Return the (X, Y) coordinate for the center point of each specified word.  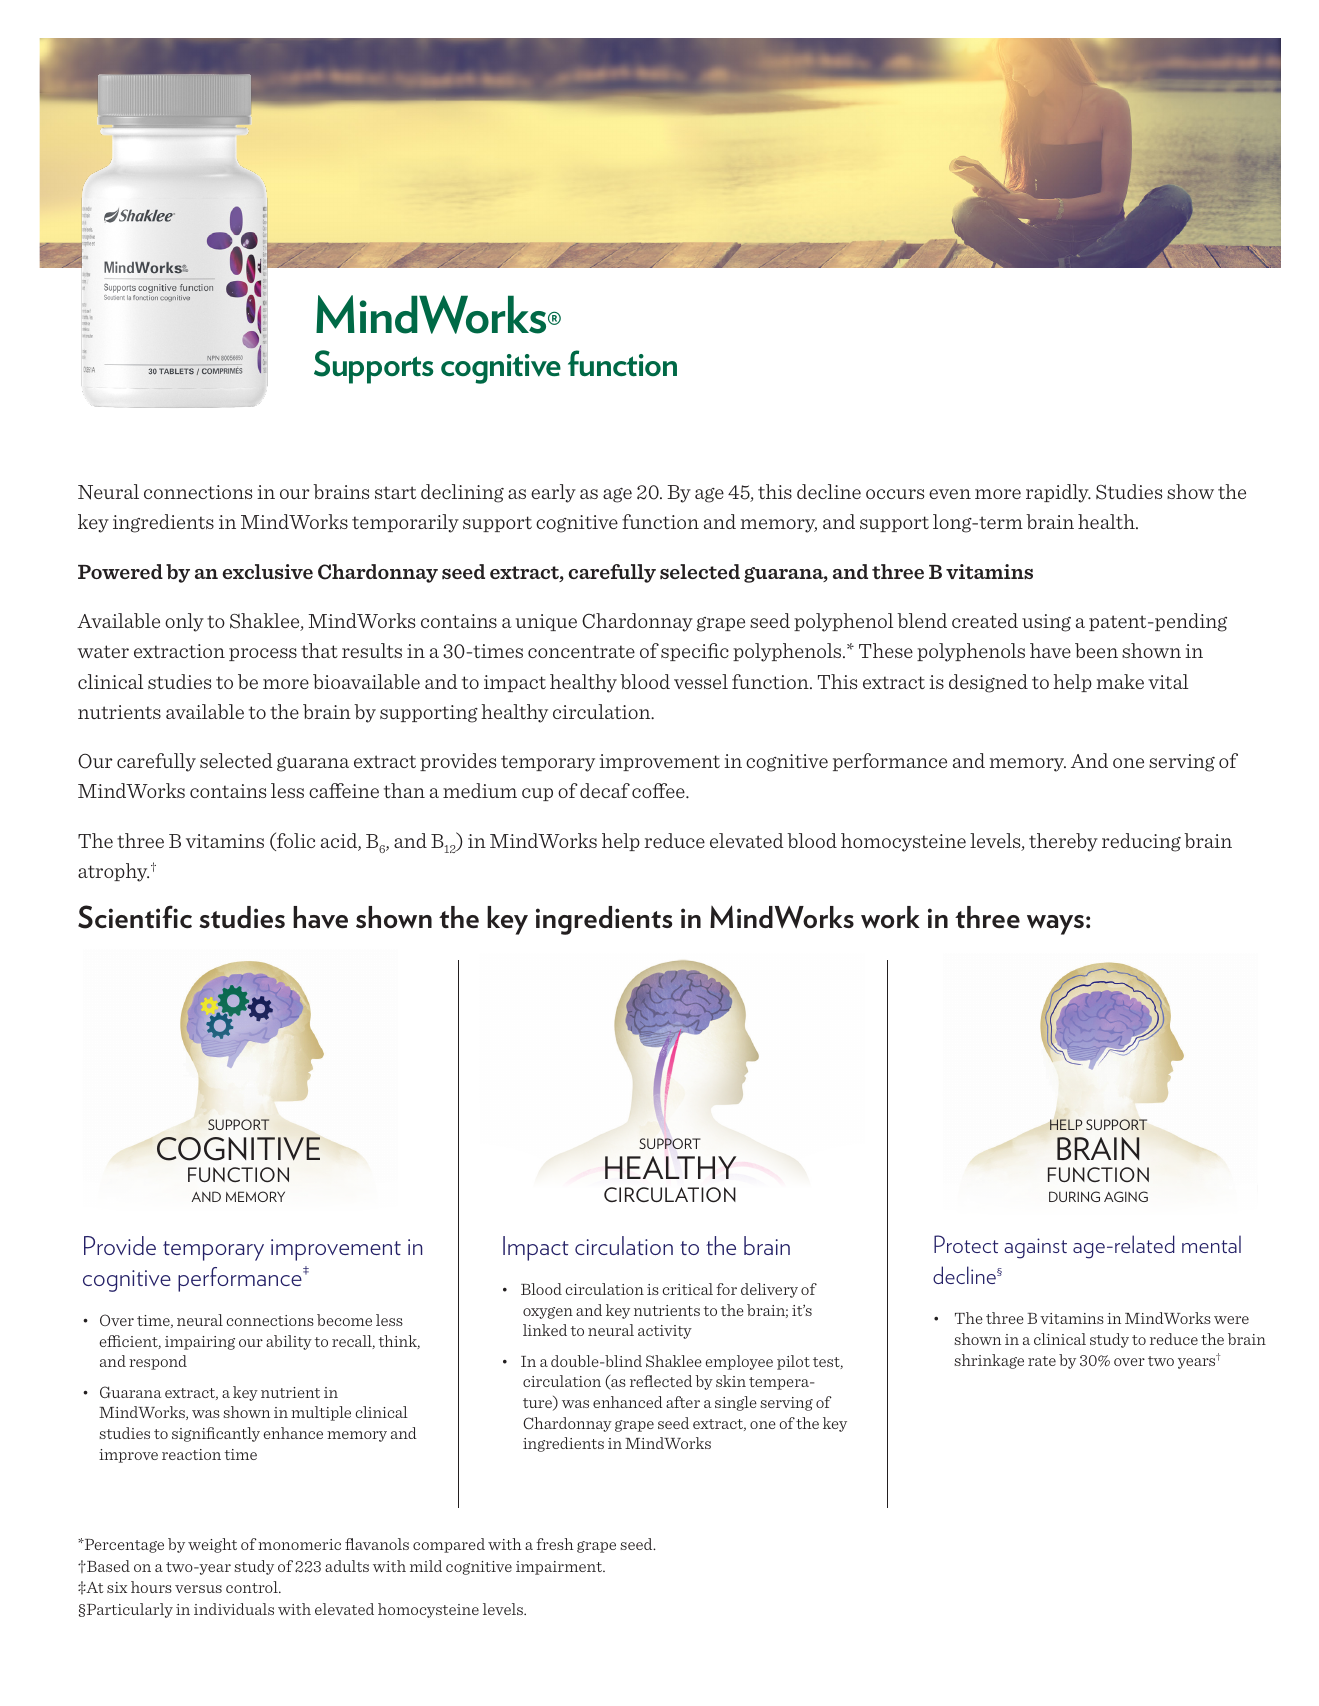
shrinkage (989, 1361)
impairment (560, 1568)
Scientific (135, 917)
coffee (659, 790)
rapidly (1058, 493)
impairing (200, 1343)
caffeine (344, 790)
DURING (1074, 1196)
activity (665, 1332)
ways (1055, 925)
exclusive (267, 571)
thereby (1063, 842)
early (553, 493)
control (253, 1587)
